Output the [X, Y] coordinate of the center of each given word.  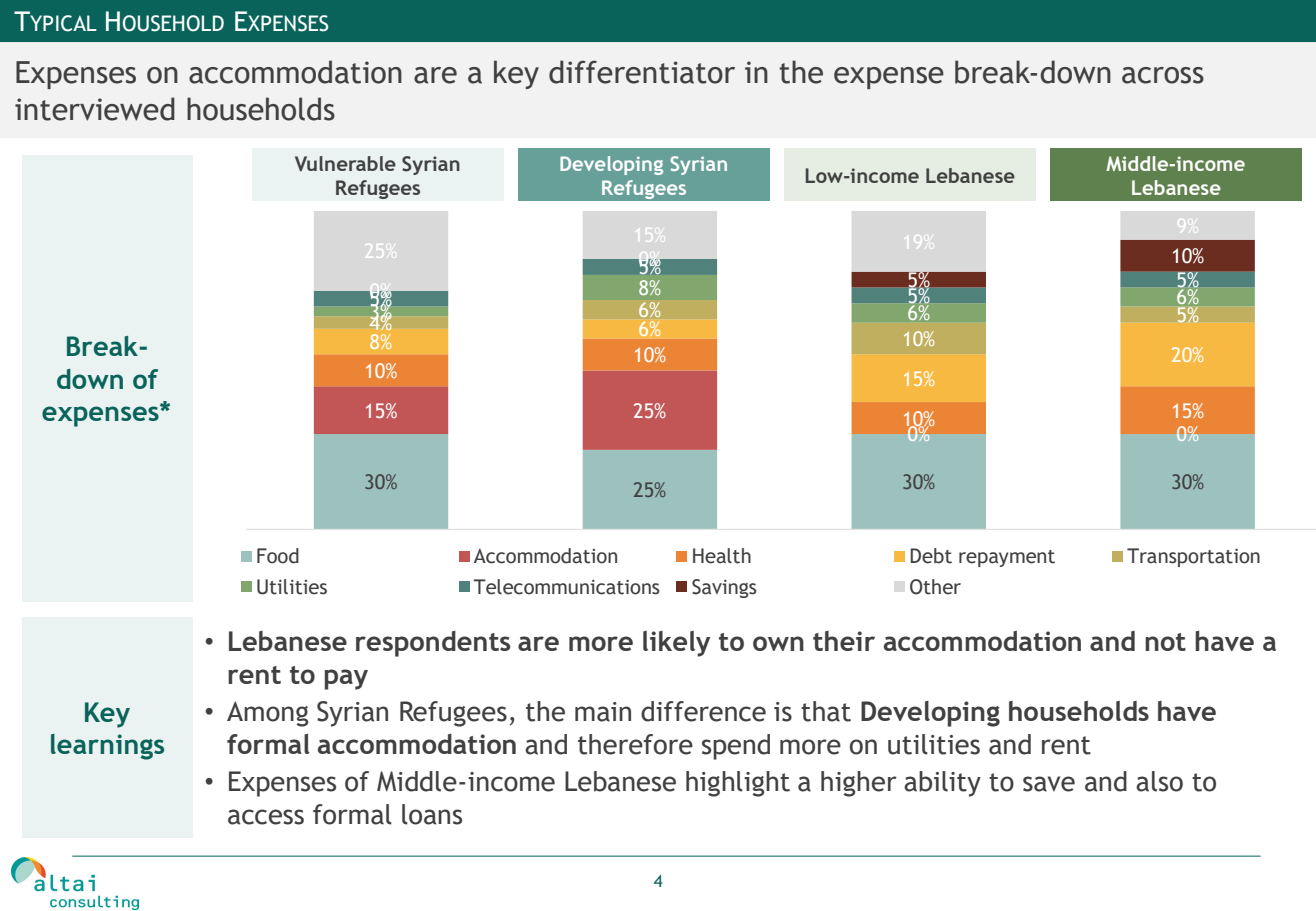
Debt [931, 556]
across [1163, 75]
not [1165, 642]
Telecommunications [566, 587]
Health [722, 556]
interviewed [95, 109]
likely [676, 644]
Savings [724, 588]
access [266, 817]
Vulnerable [345, 164]
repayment [1007, 558]
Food [278, 556]
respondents [433, 644]
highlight [738, 784]
